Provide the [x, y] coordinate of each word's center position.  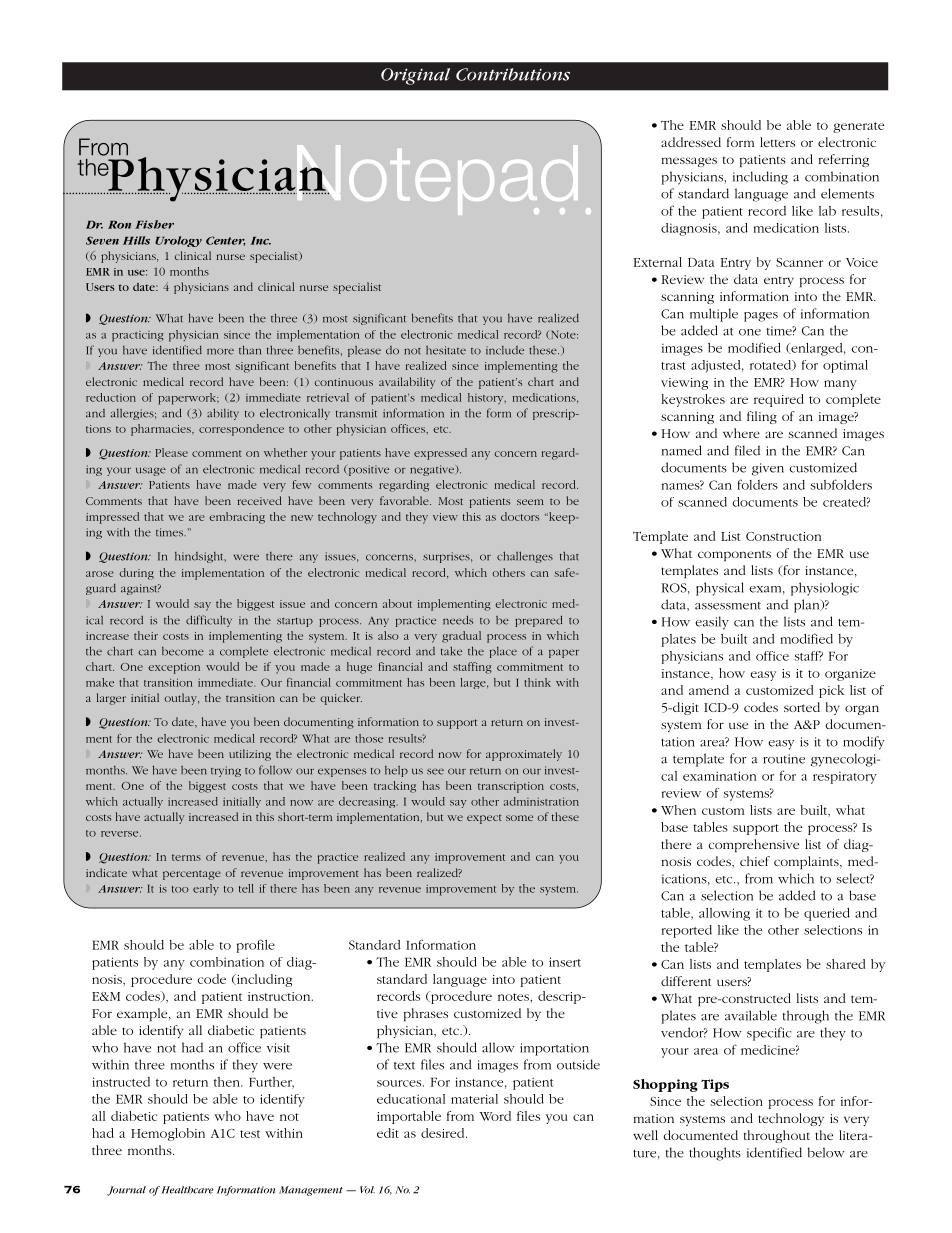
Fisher [154, 224]
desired [444, 1133]
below [826, 1152]
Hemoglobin [168, 1134]
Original [415, 76]
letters [777, 142]
